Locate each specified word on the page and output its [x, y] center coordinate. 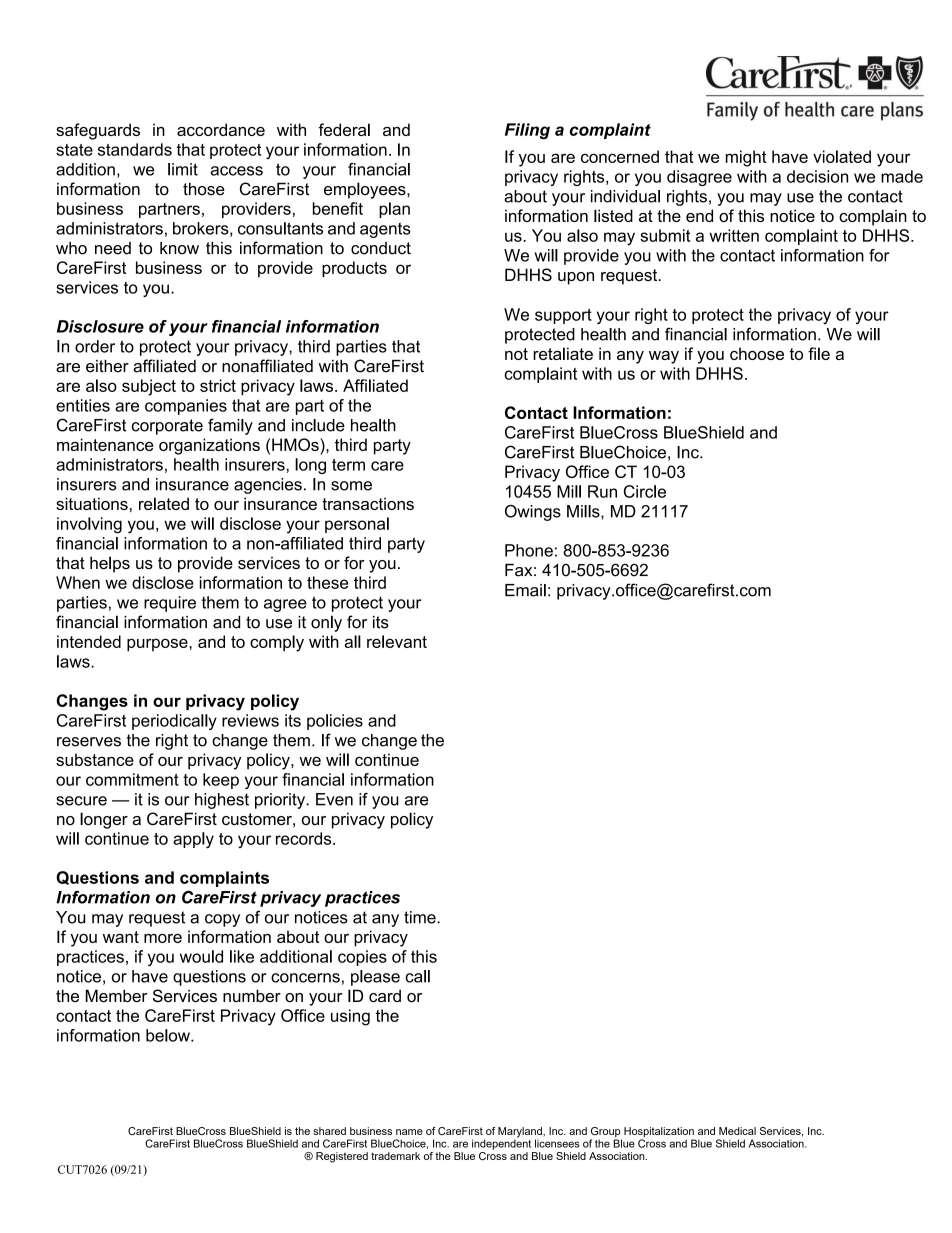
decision [817, 176]
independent [501, 1143]
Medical [737, 1131]
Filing [527, 131]
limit [183, 169]
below [169, 1035]
